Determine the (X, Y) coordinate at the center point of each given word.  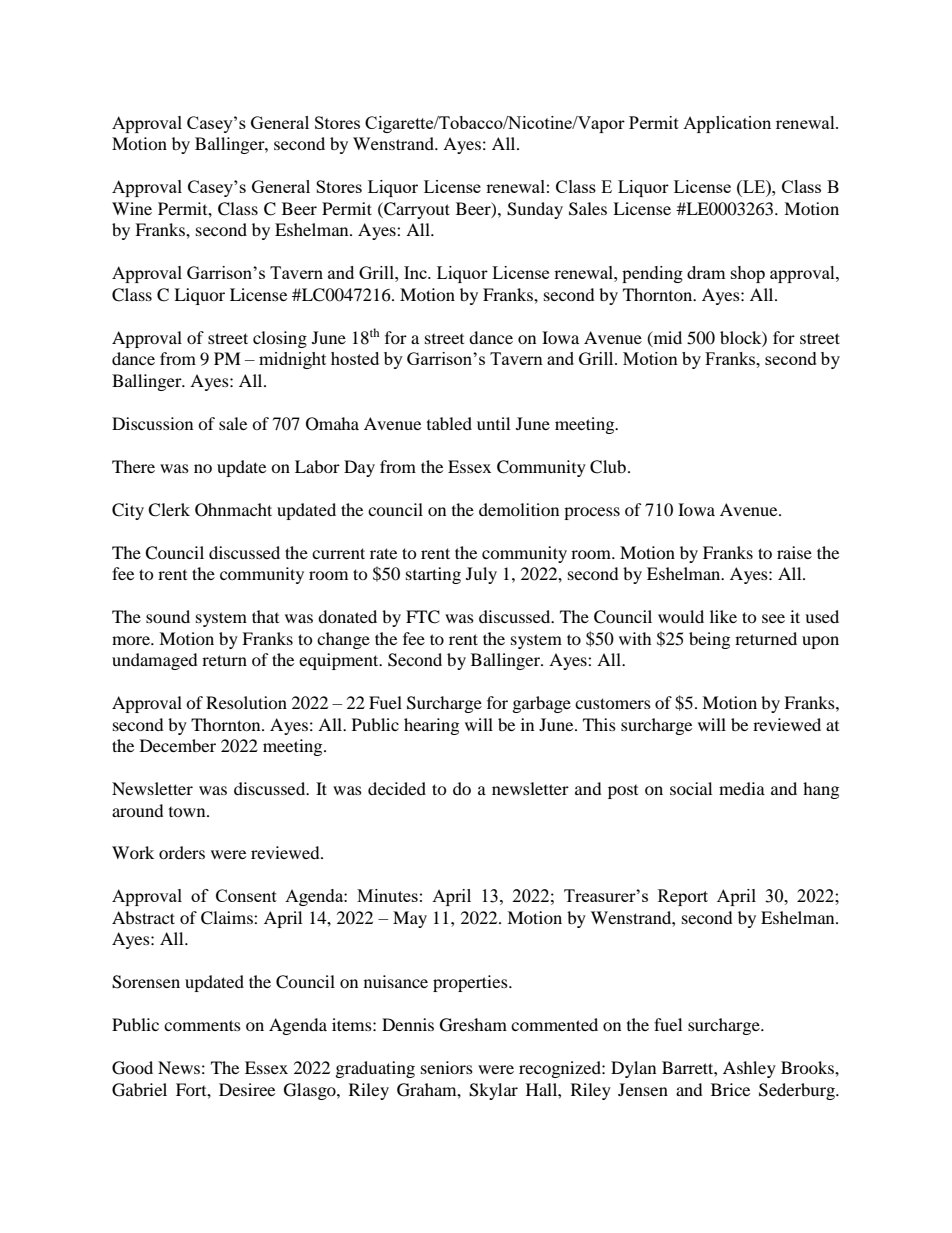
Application (727, 124)
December (178, 745)
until (493, 423)
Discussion (152, 423)
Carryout (416, 210)
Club (608, 467)
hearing (431, 726)
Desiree (247, 1089)
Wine (132, 208)
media (742, 788)
